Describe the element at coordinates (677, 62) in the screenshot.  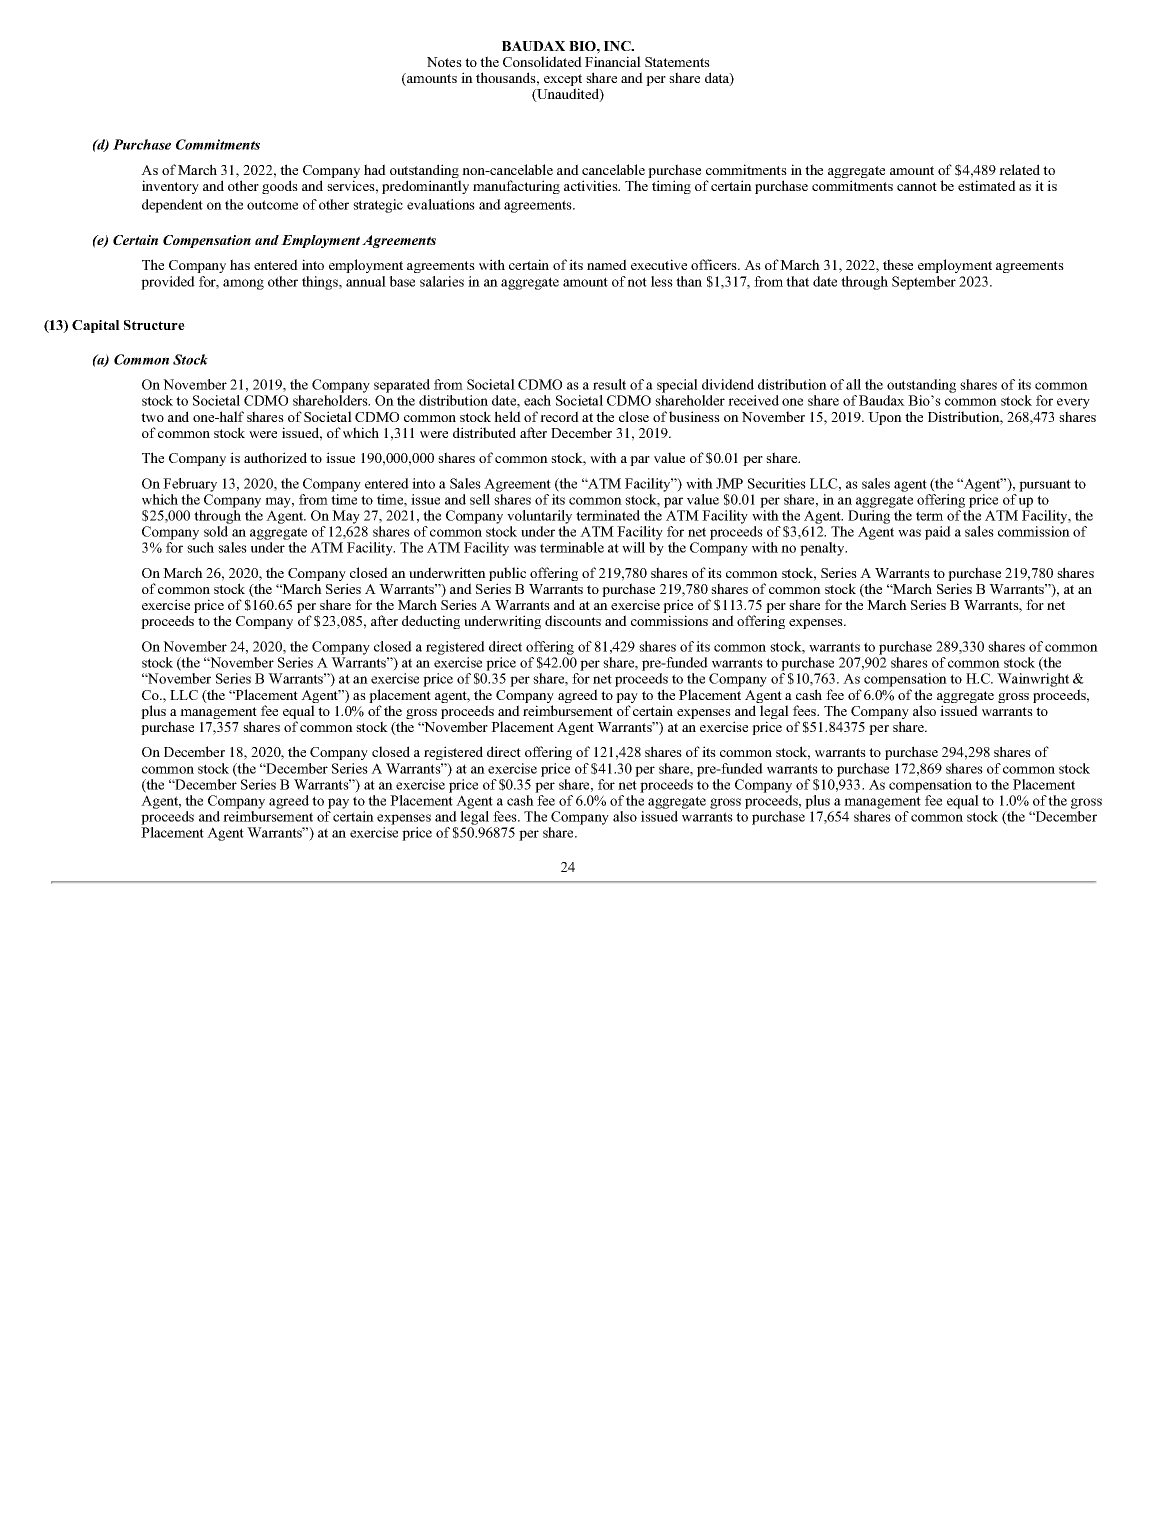
I see `Statements` at that location.
